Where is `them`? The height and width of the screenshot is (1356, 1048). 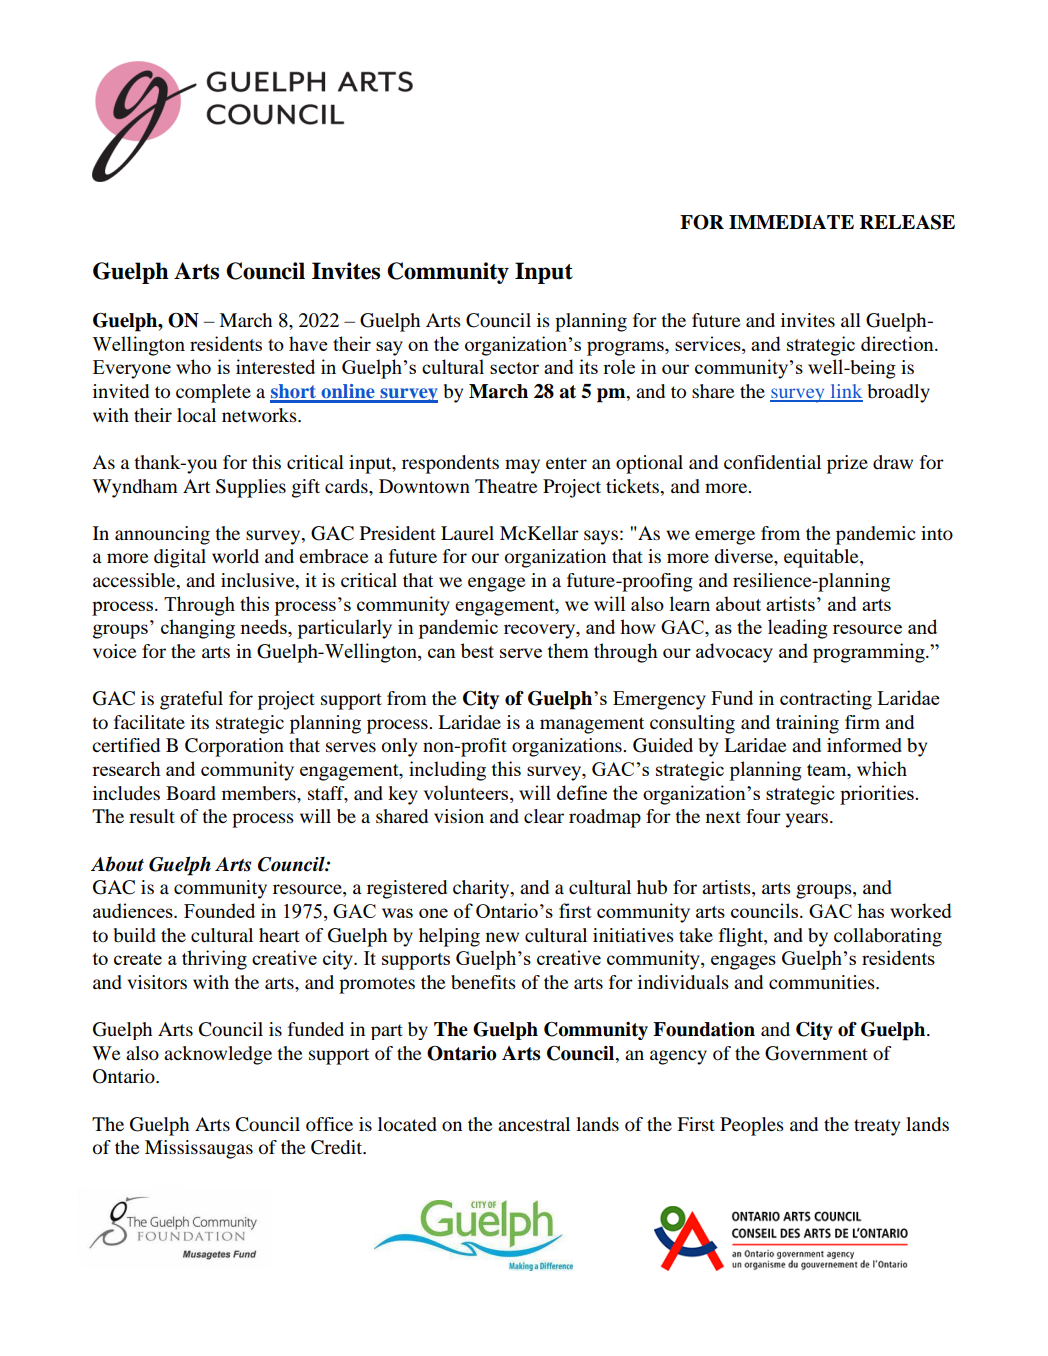
them is located at coordinates (568, 650).
